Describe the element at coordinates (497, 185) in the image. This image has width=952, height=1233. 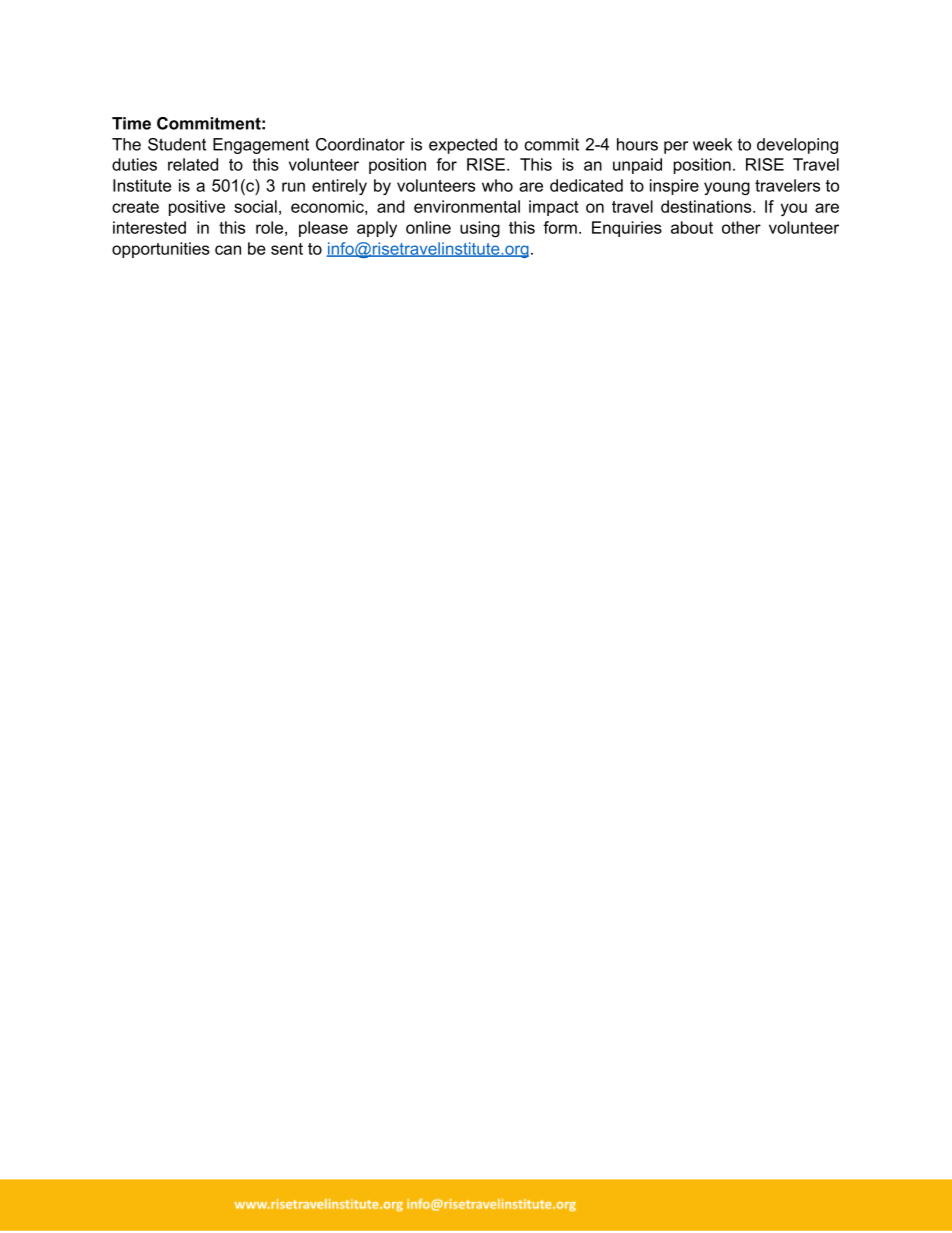
I see `who` at that location.
